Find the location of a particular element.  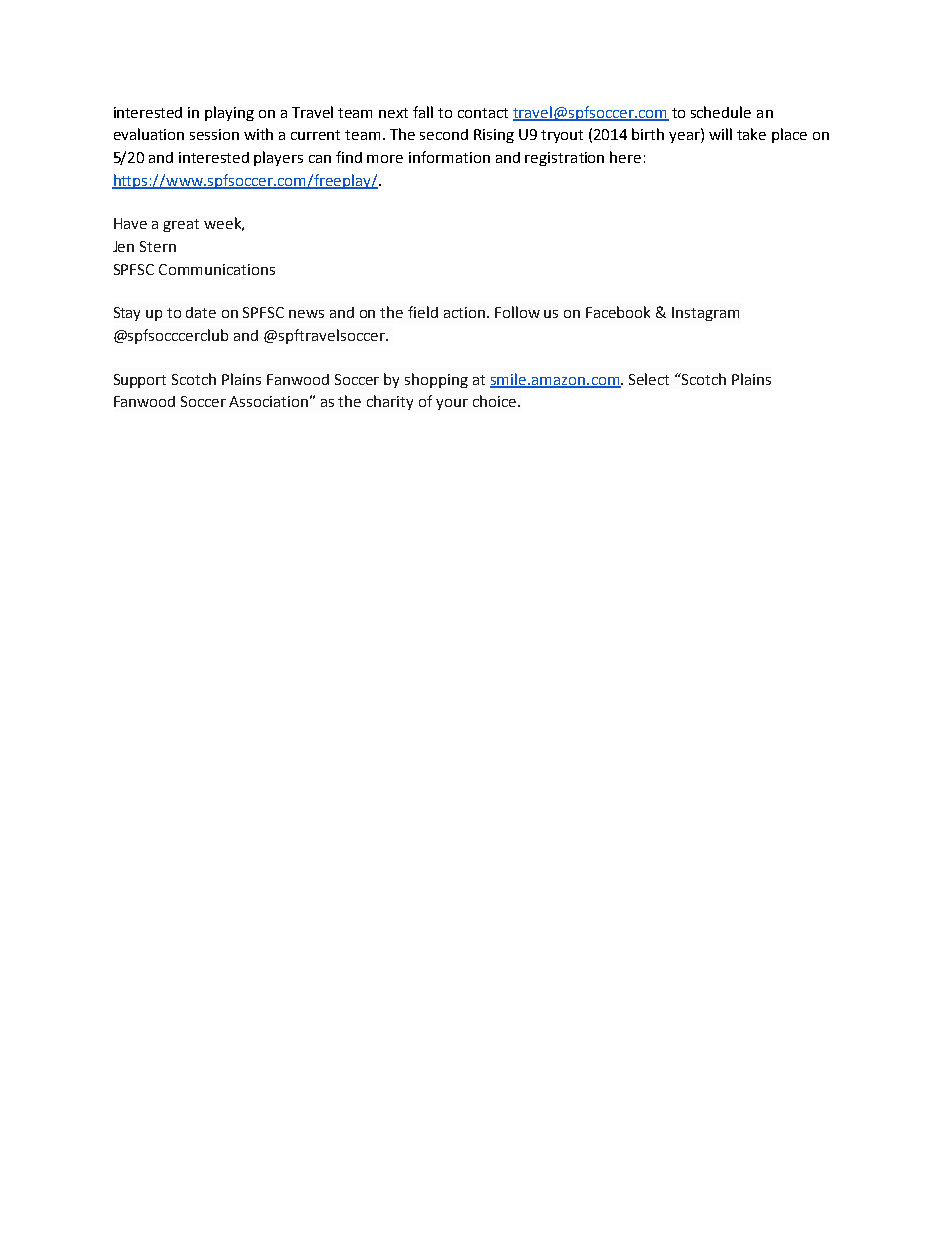

schedule is located at coordinates (721, 112).
